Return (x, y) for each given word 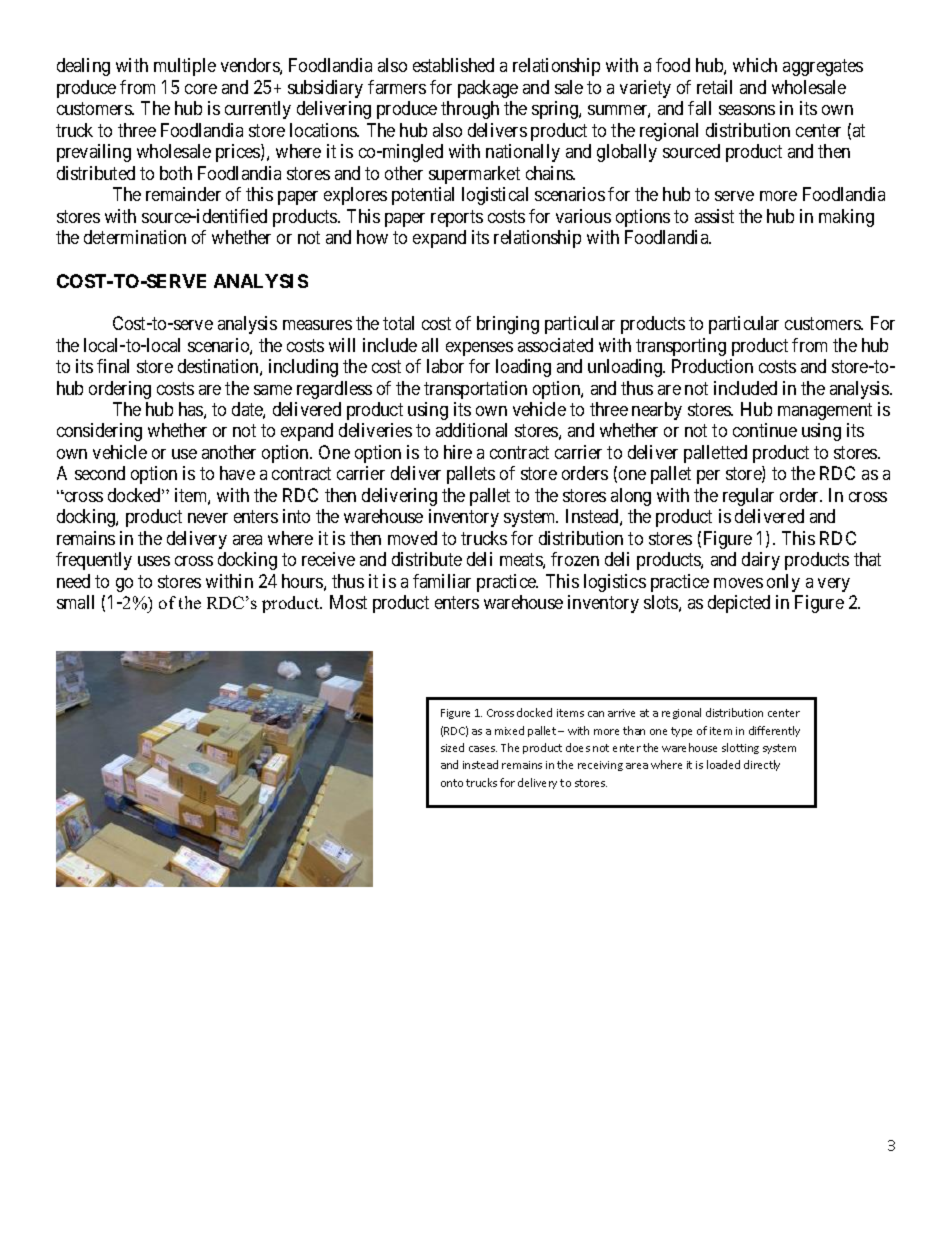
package (488, 89)
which (755, 65)
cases (483, 749)
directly (762, 765)
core (201, 89)
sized (452, 747)
